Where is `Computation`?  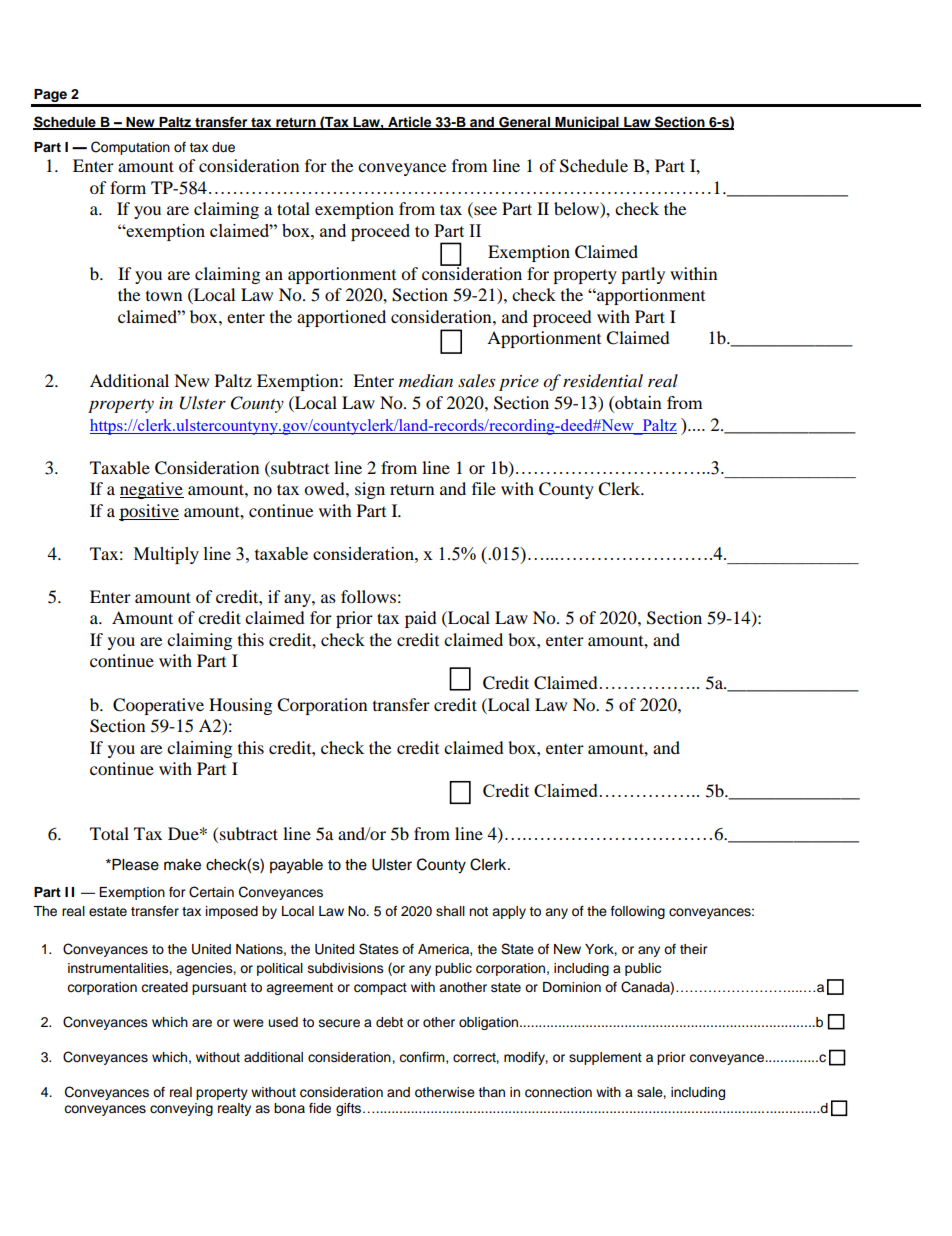 Computation is located at coordinates (130, 148).
